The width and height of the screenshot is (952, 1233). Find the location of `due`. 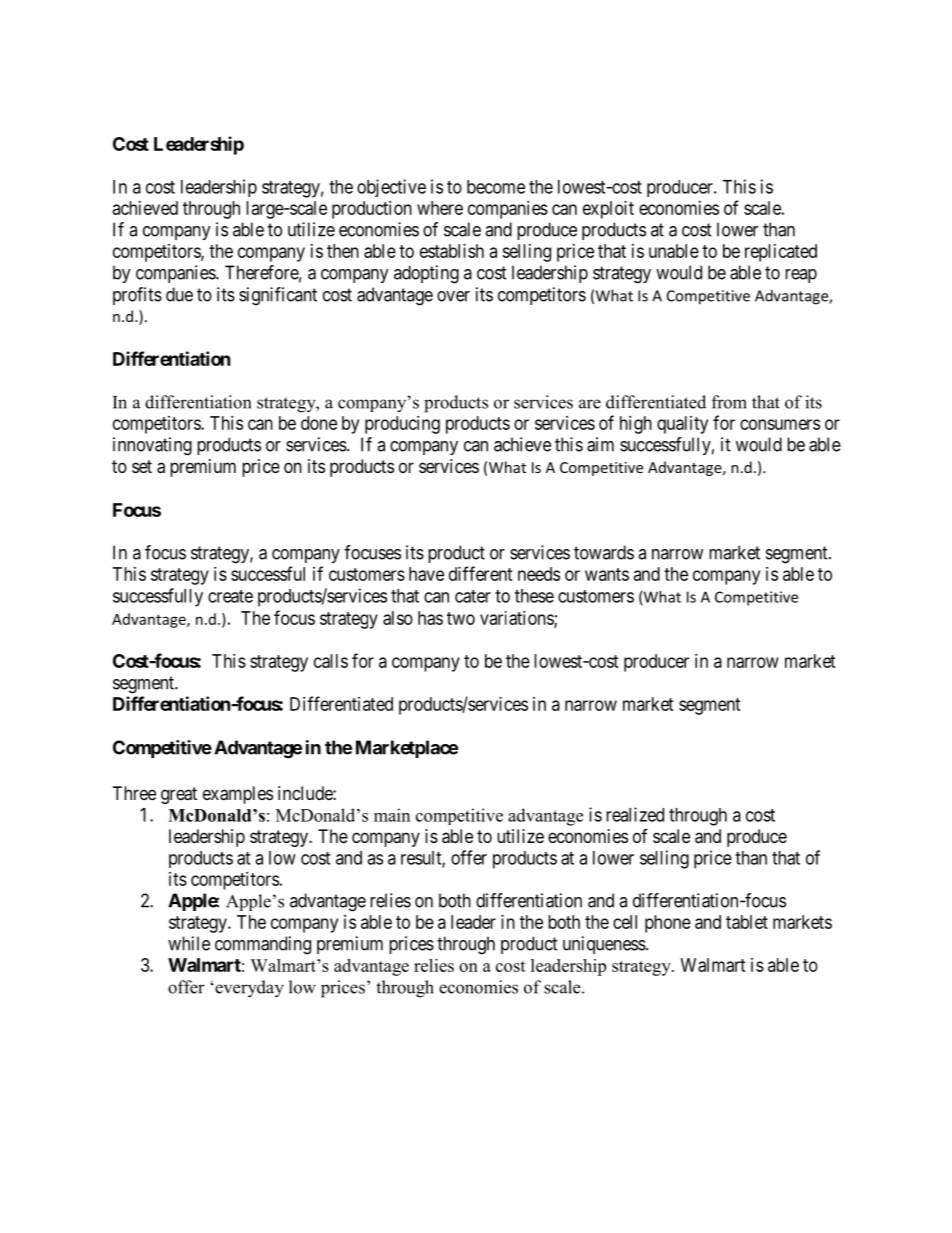

due is located at coordinates (179, 294).
